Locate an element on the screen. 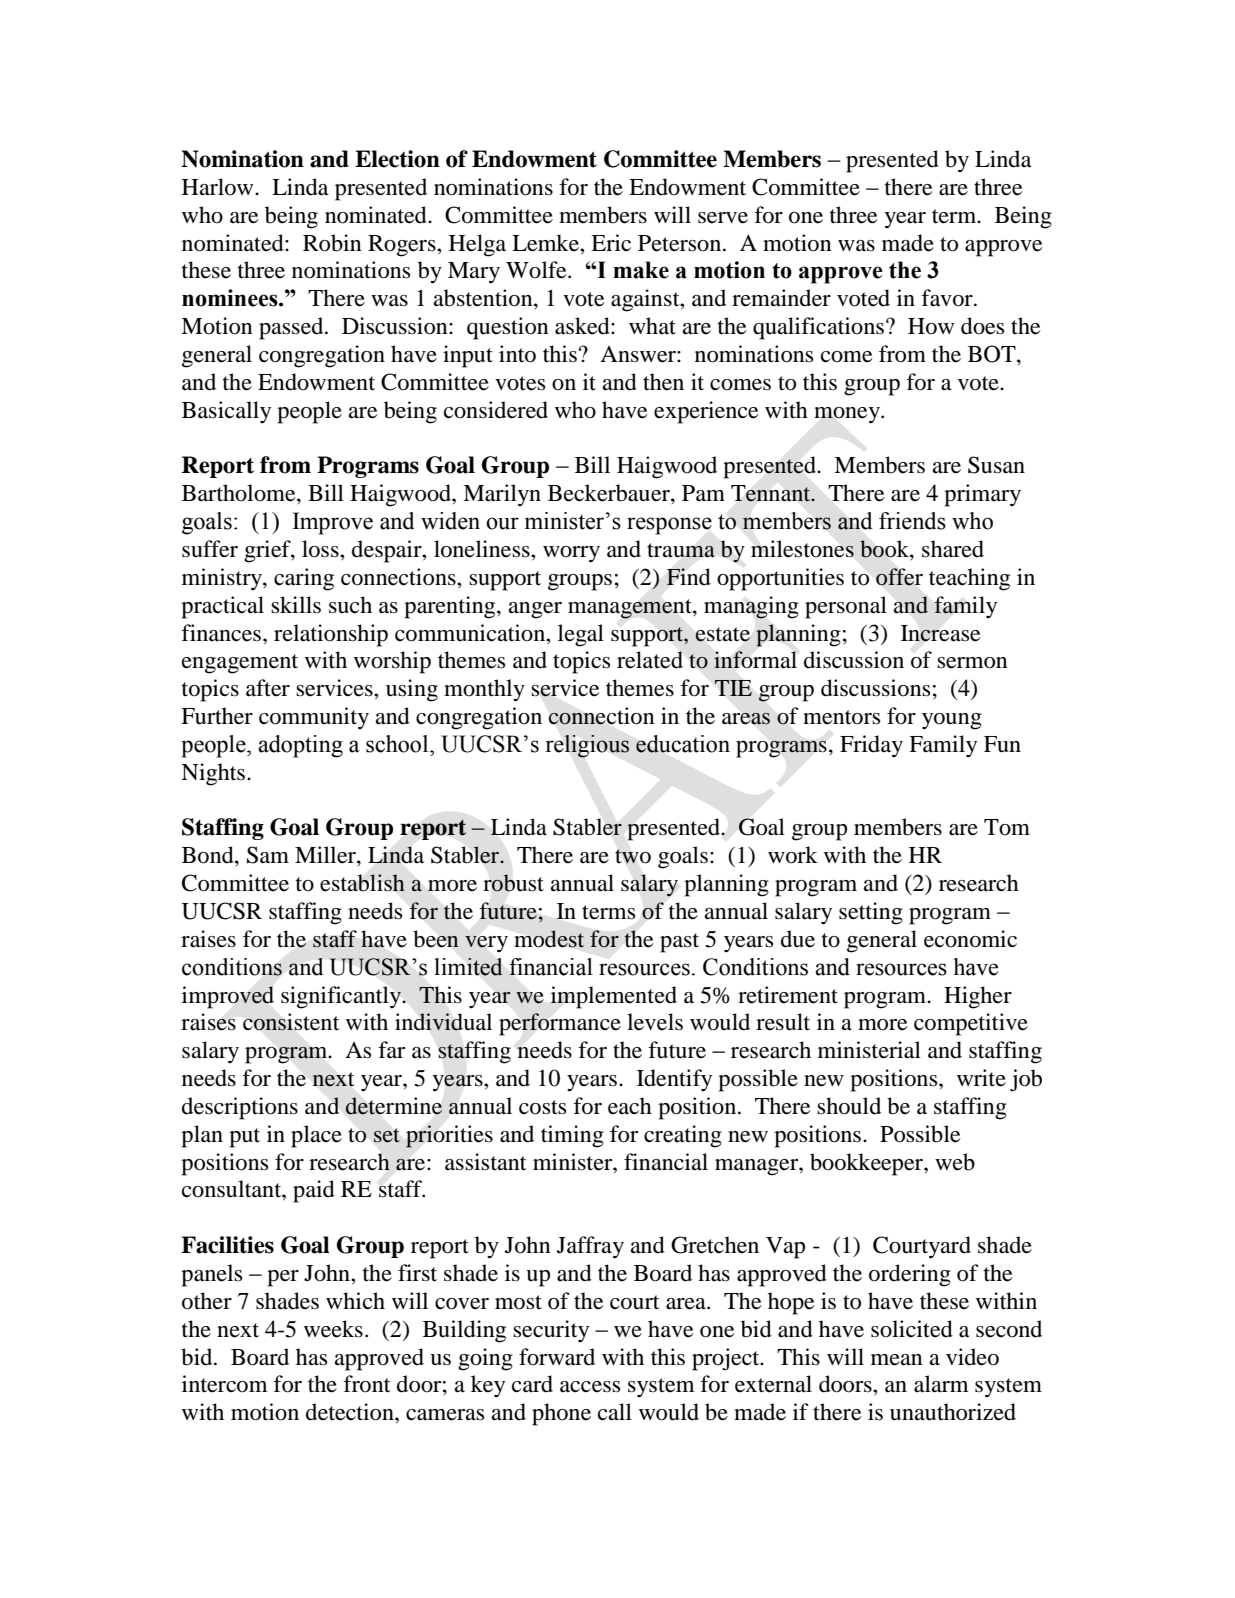  sermon is located at coordinates (972, 663).
